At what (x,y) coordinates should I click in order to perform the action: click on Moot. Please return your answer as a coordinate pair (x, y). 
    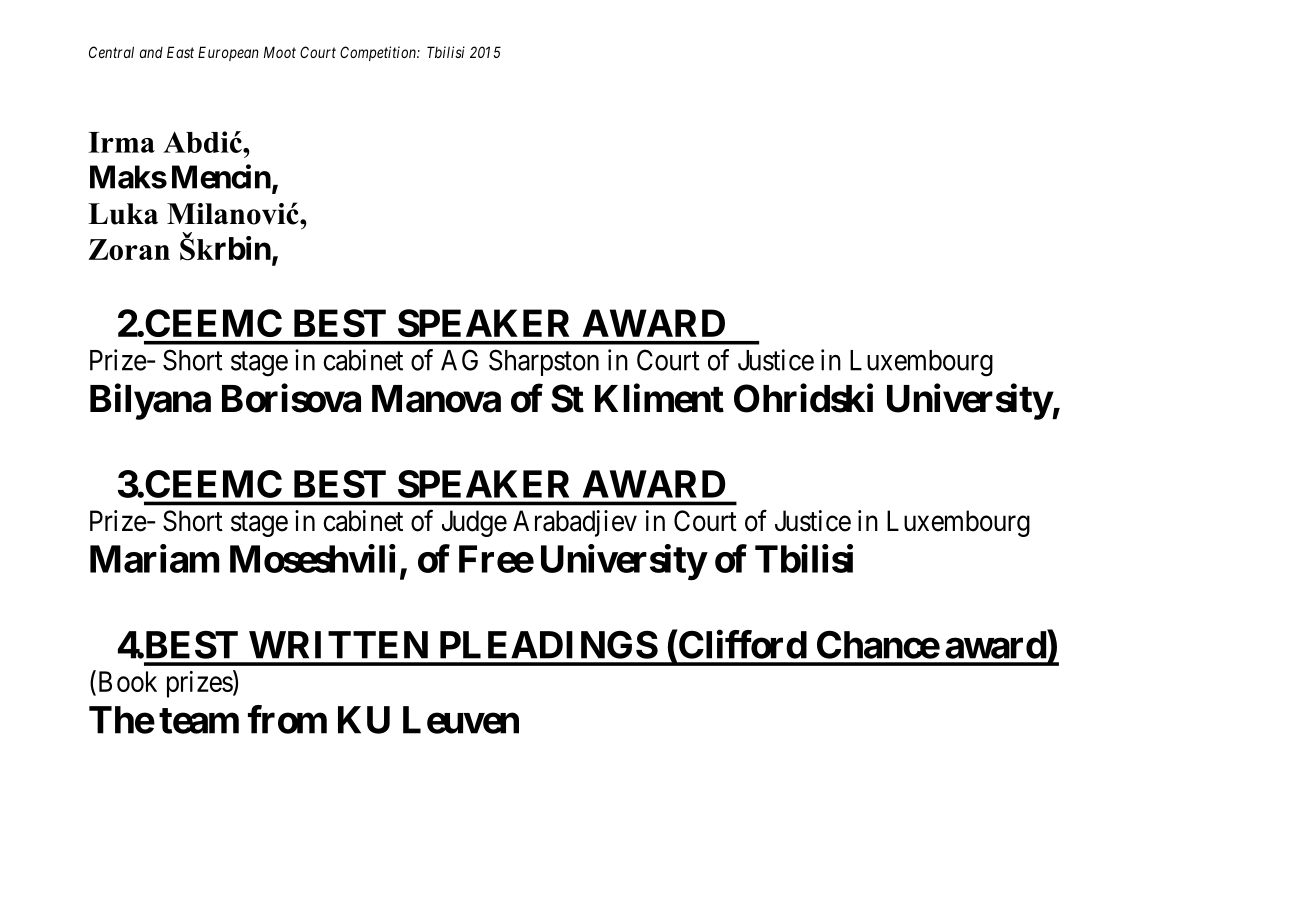
    Looking at the image, I should click on (280, 52).
